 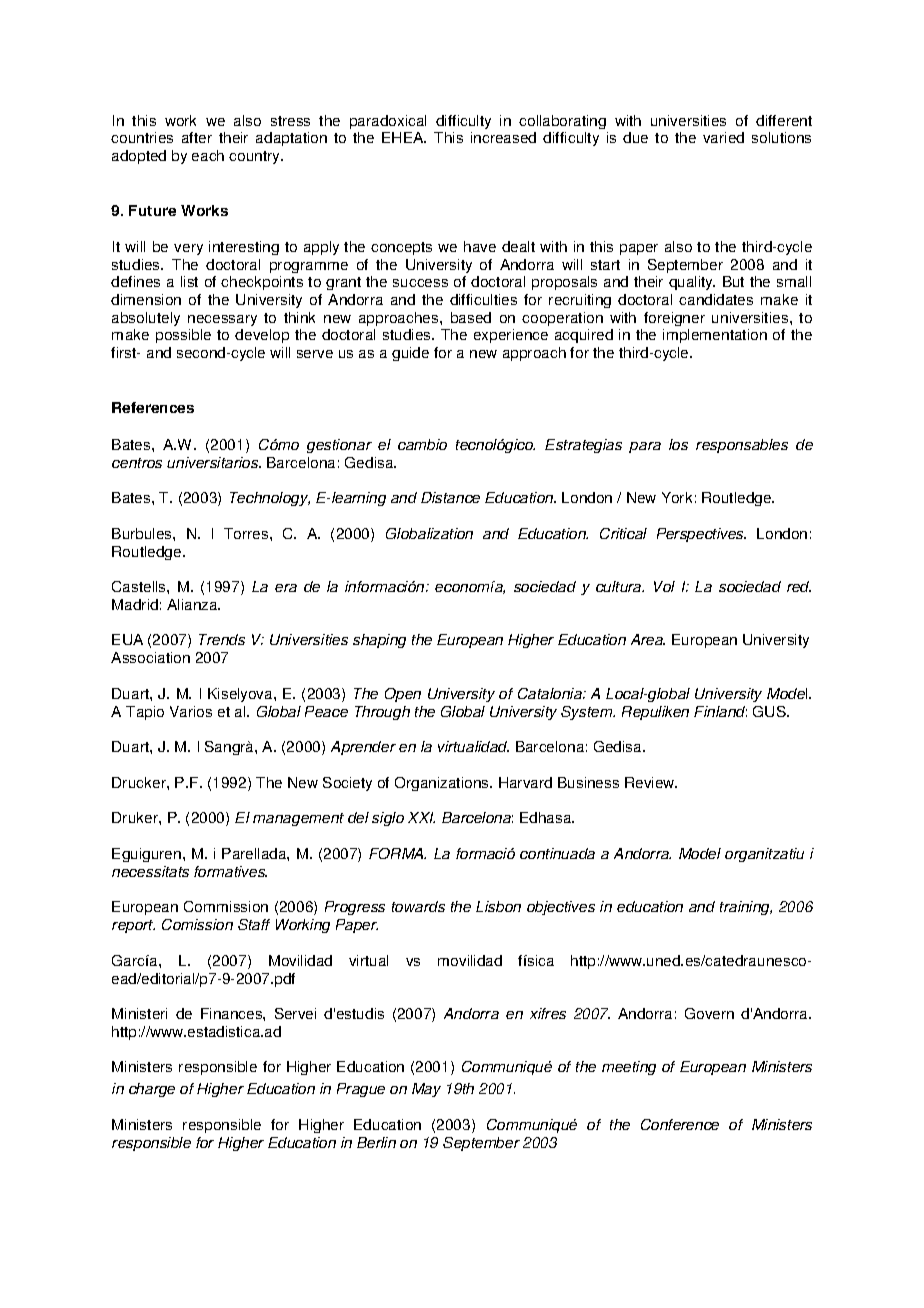 What do you see at coordinates (648, 639) in the screenshot?
I see `Area` at bounding box center [648, 639].
